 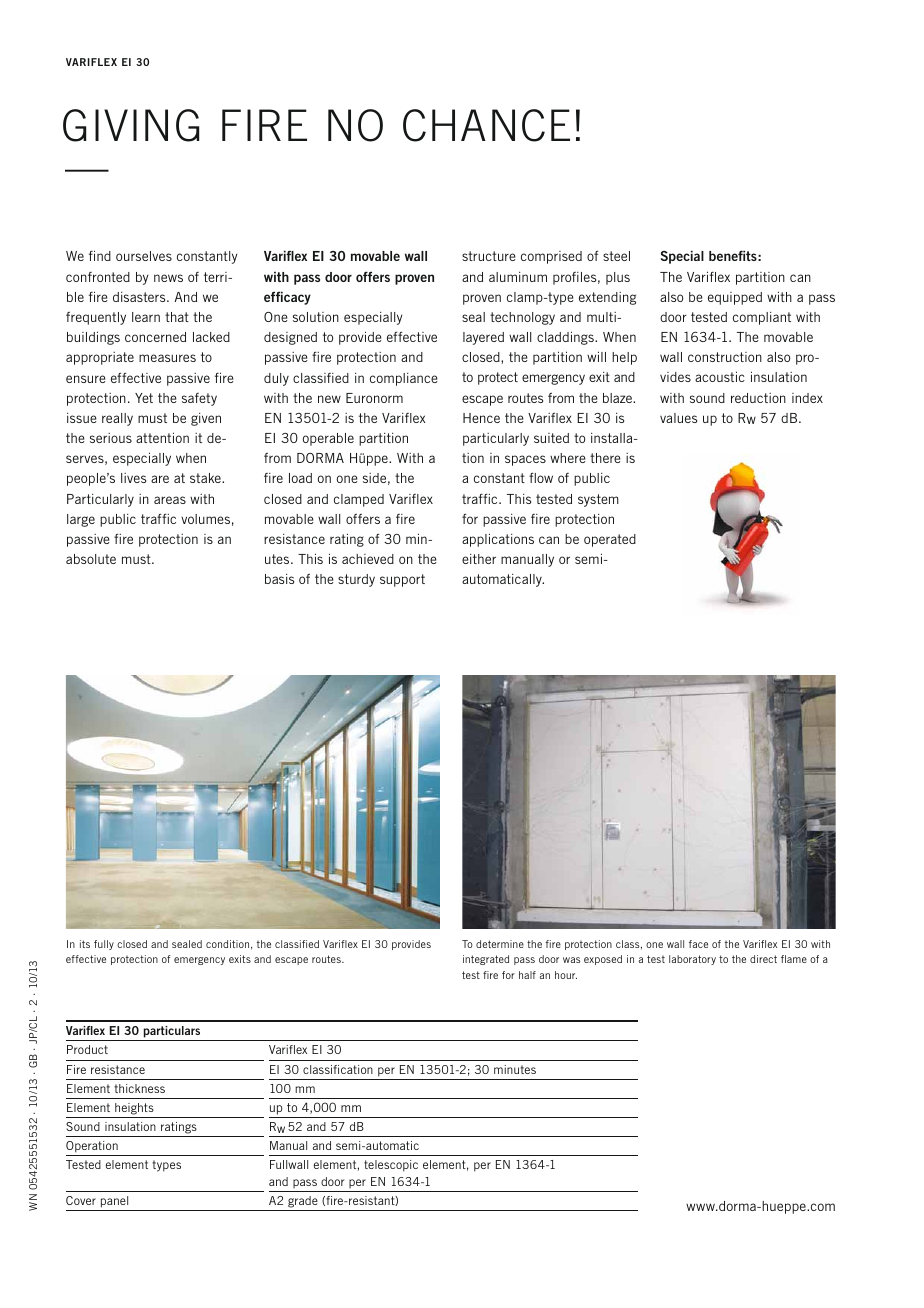 I want to click on areas, so click(x=170, y=500).
